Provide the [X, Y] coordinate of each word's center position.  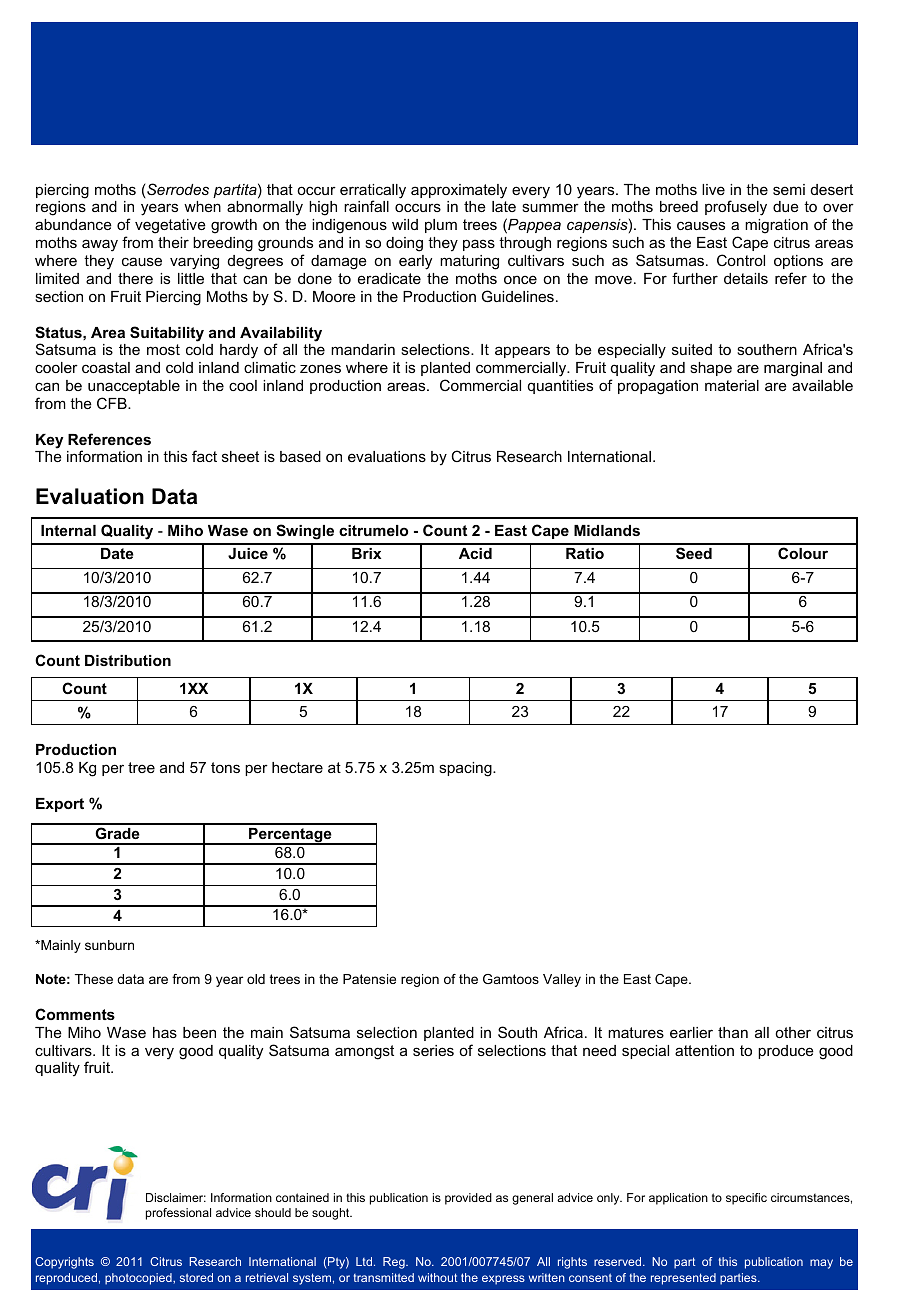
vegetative [170, 226]
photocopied [139, 1279]
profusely [736, 208]
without [437, 1277]
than [733, 1032]
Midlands [607, 530]
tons [225, 767]
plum [441, 226]
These [94, 979]
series [433, 1050]
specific [746, 1199]
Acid [475, 553]
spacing [466, 769]
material [732, 385]
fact [204, 456]
